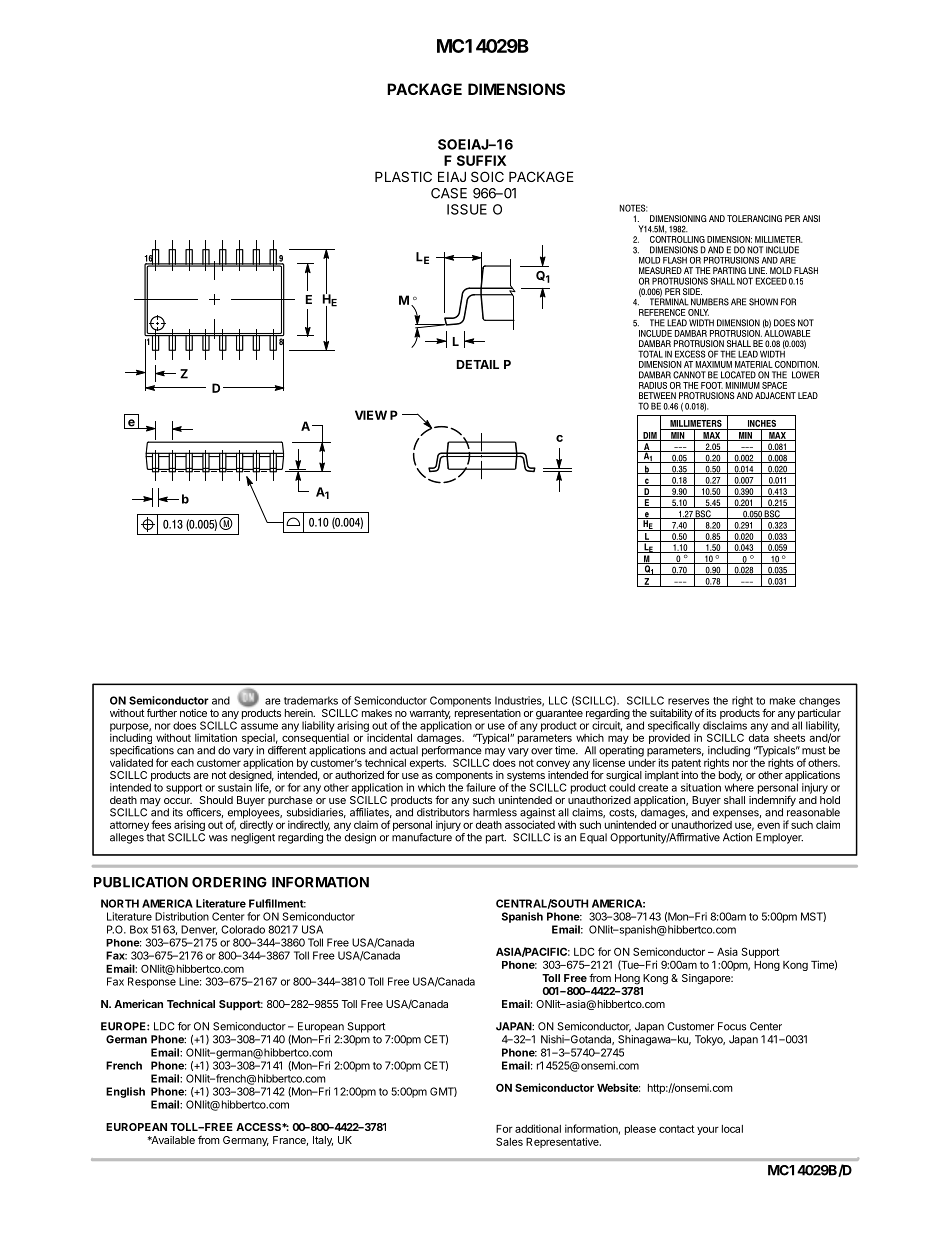  What do you see at coordinates (125, 1092) in the document?
I see `English` at bounding box center [125, 1092].
